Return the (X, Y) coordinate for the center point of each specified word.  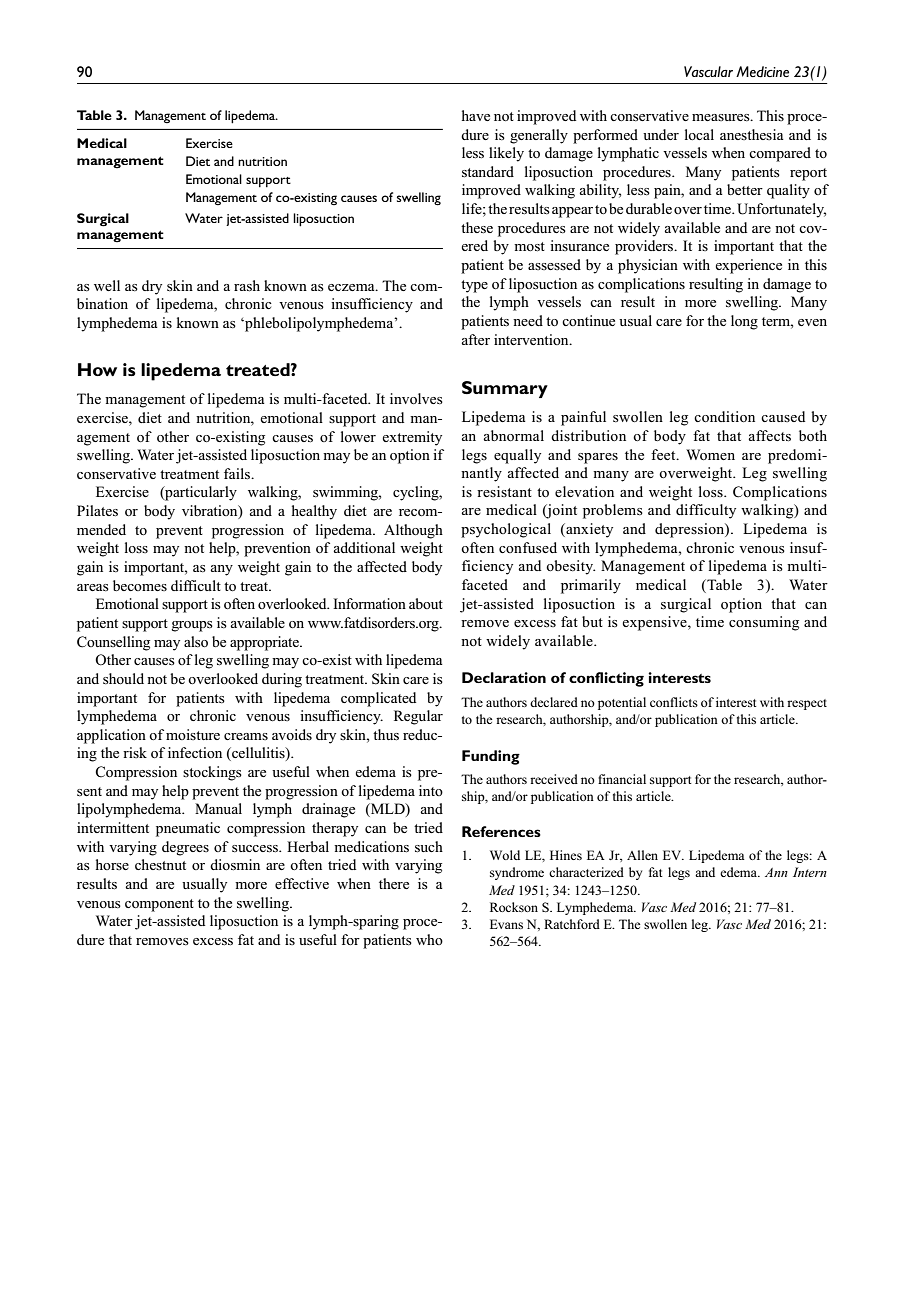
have (476, 115)
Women (710, 454)
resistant (504, 491)
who (429, 939)
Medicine (762, 72)
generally (539, 136)
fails (238, 474)
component (159, 905)
